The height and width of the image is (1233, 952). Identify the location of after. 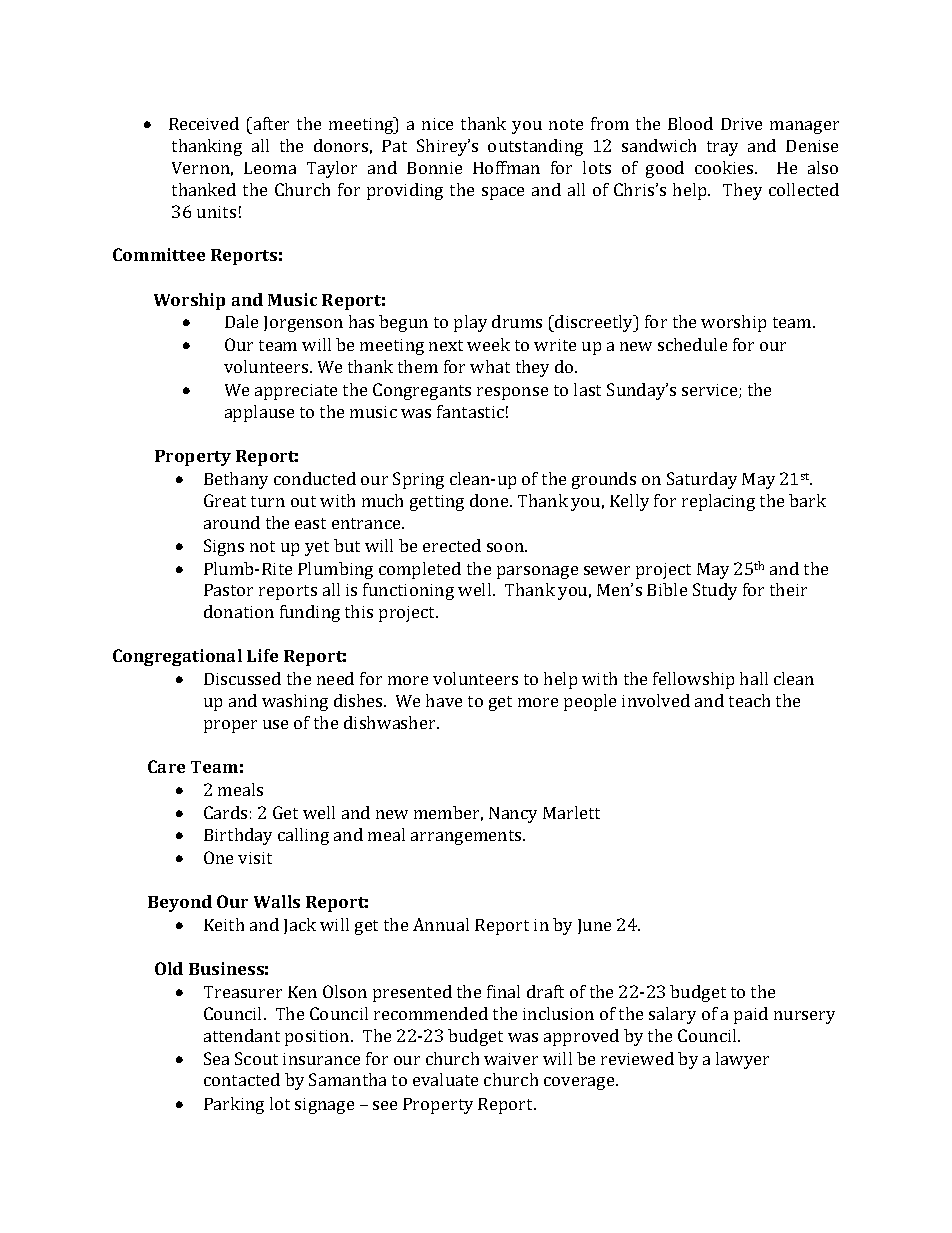
(270, 123).
